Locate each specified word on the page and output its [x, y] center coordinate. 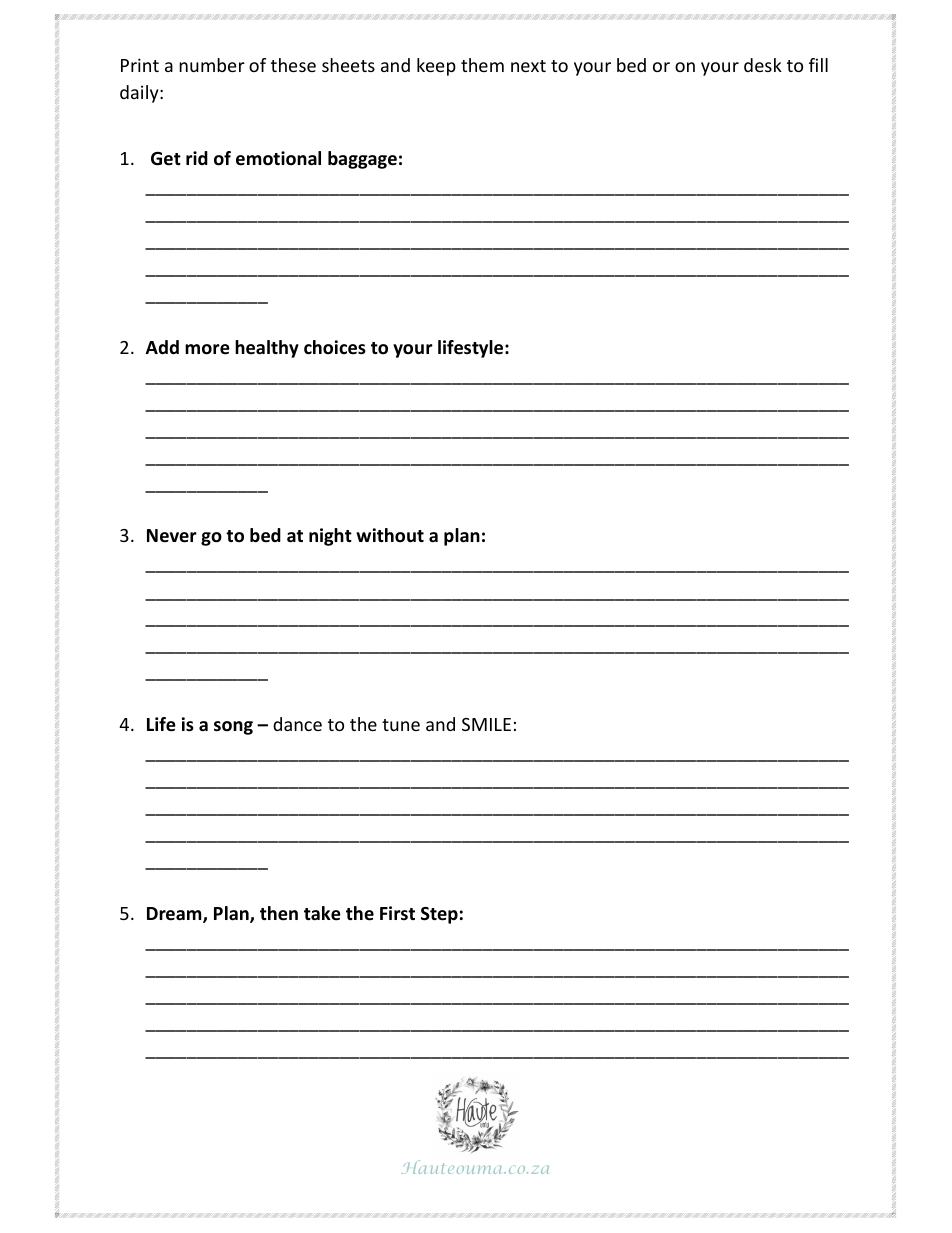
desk [763, 65]
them [482, 65]
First [397, 913]
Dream [175, 915]
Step [439, 915]
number [212, 65]
